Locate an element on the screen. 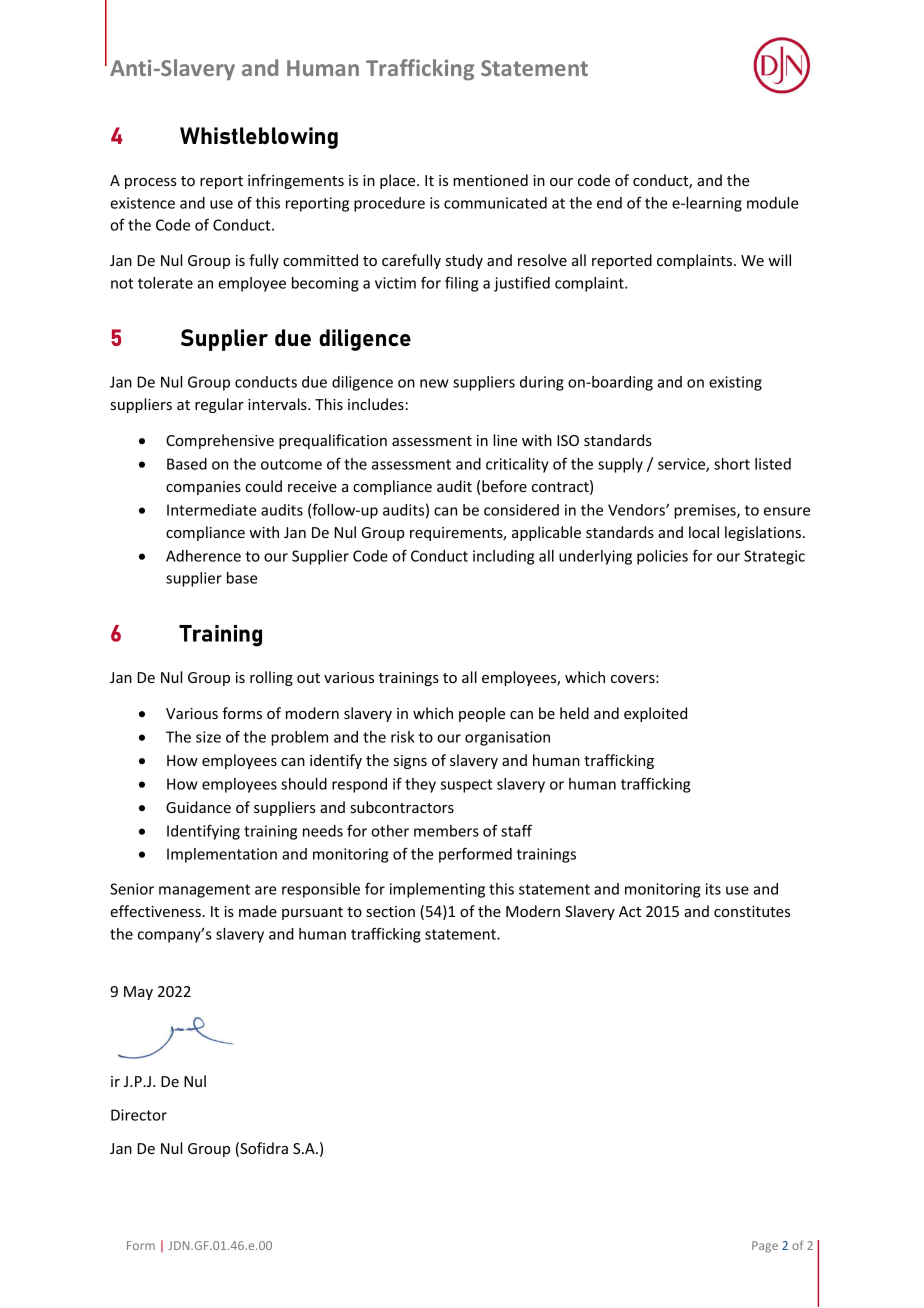  people is located at coordinates (482, 714).
